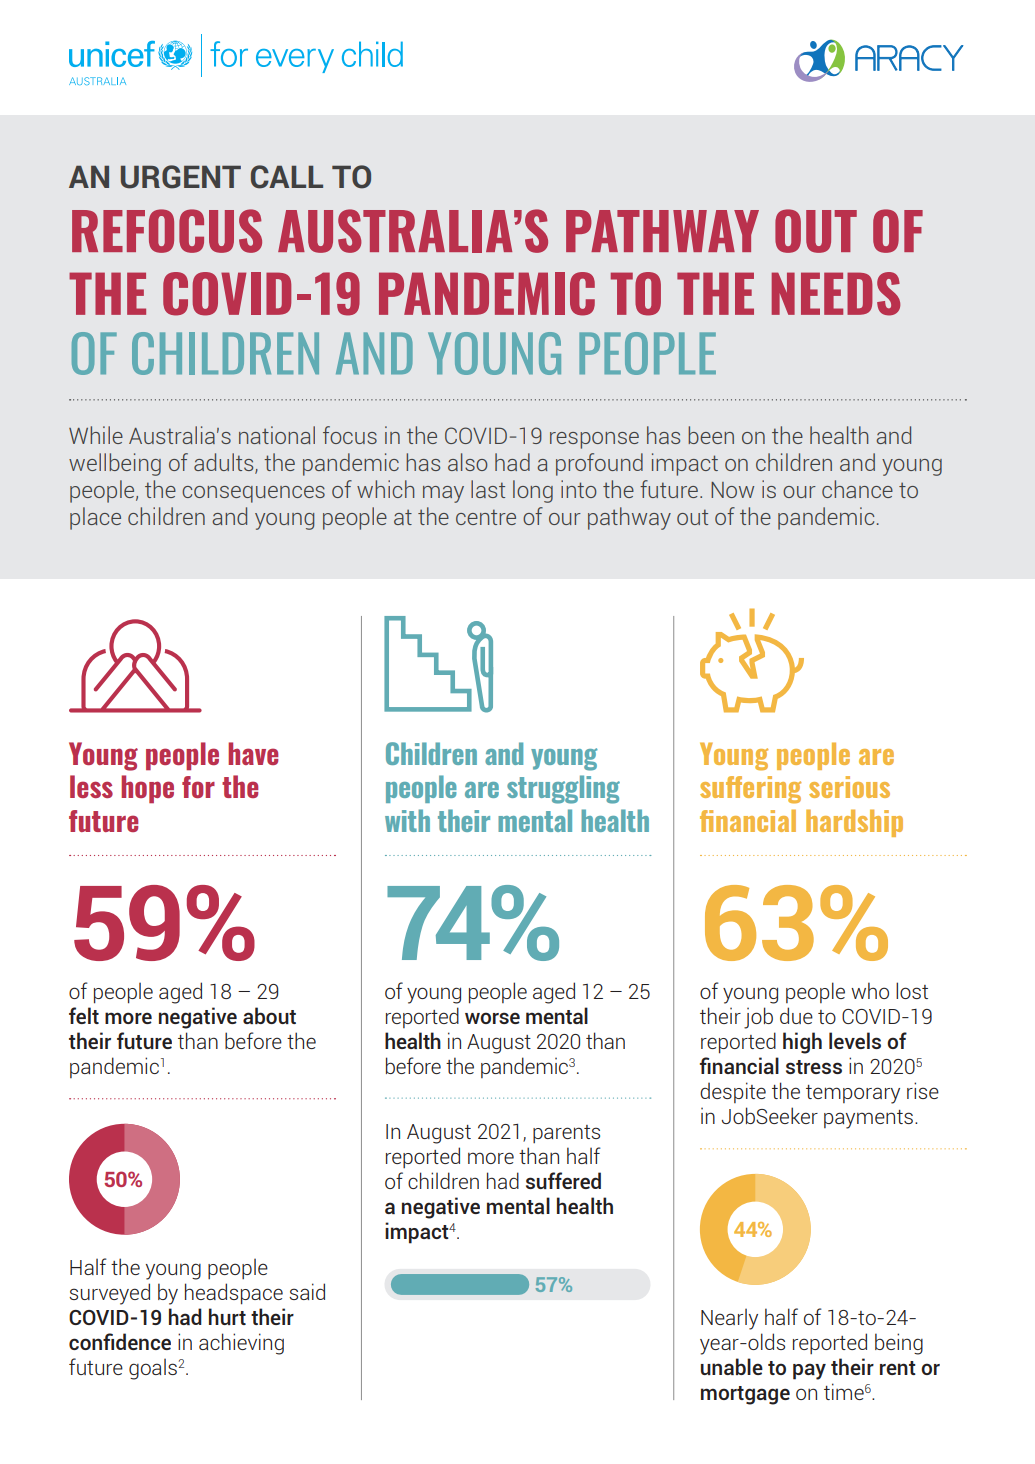 This image has height=1464, width=1035. I want to click on URGENT, so click(181, 177).
